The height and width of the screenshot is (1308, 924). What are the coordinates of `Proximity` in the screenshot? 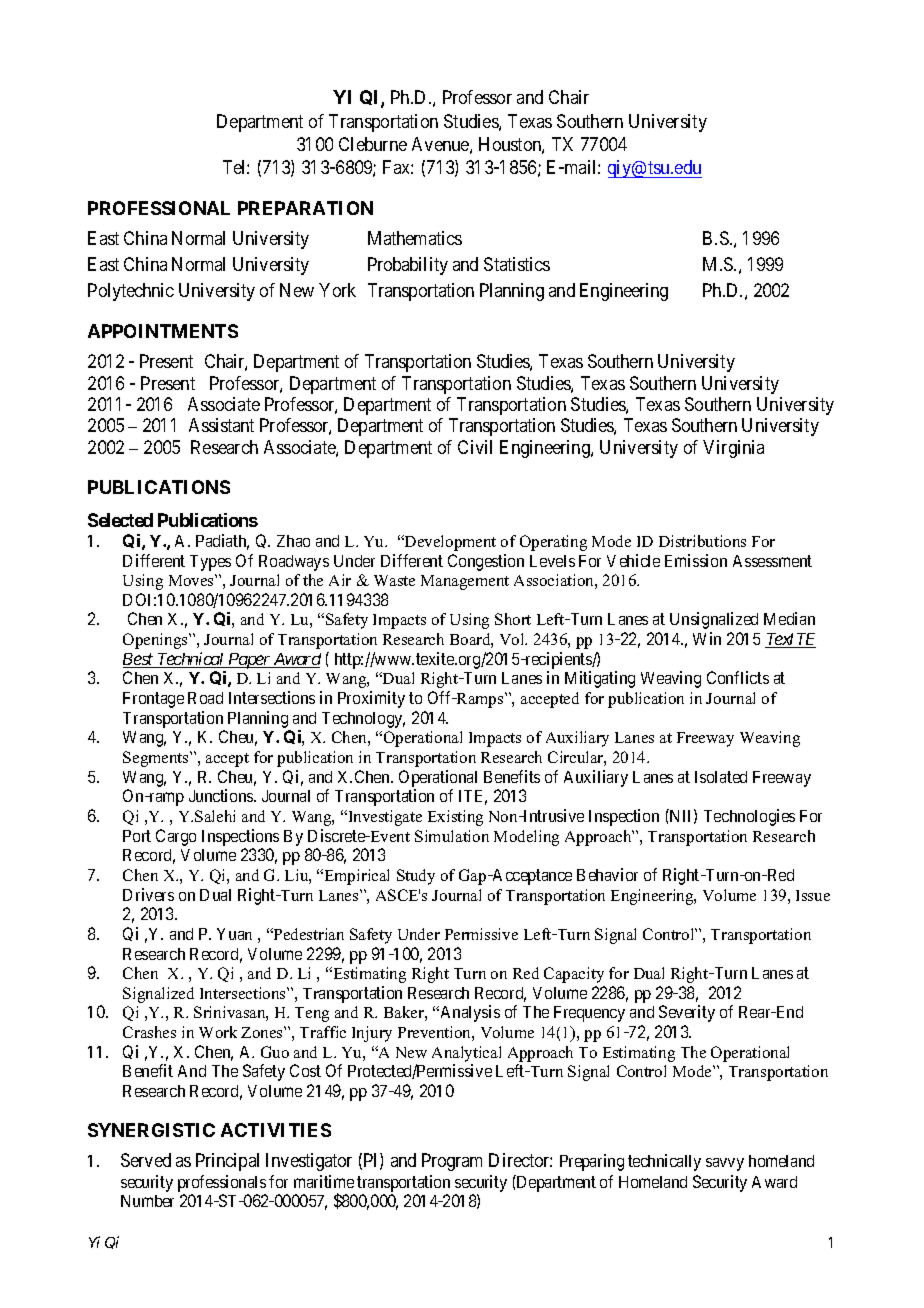 It's located at (371, 699).
